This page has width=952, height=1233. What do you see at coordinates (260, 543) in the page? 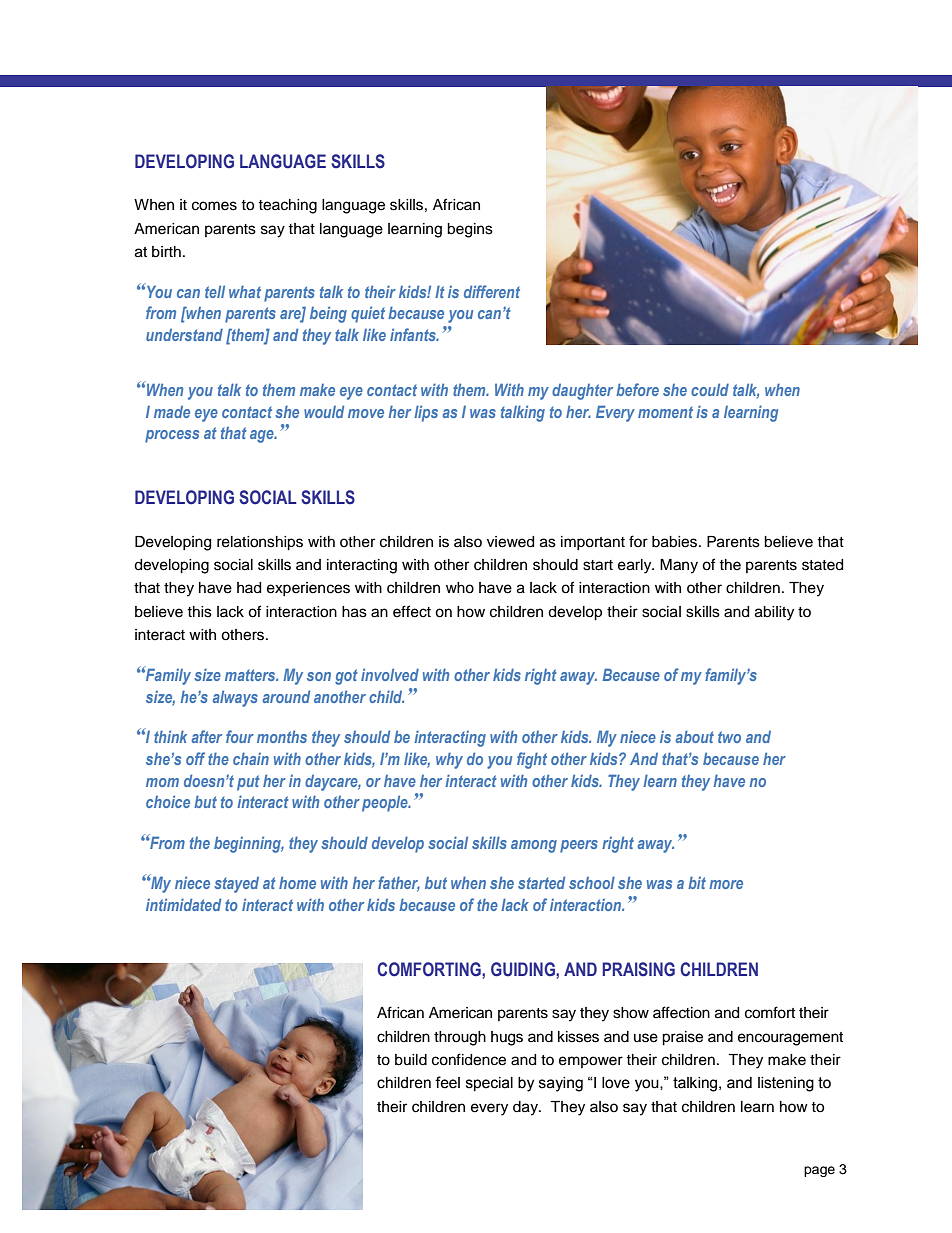
I see `relationships` at bounding box center [260, 543].
